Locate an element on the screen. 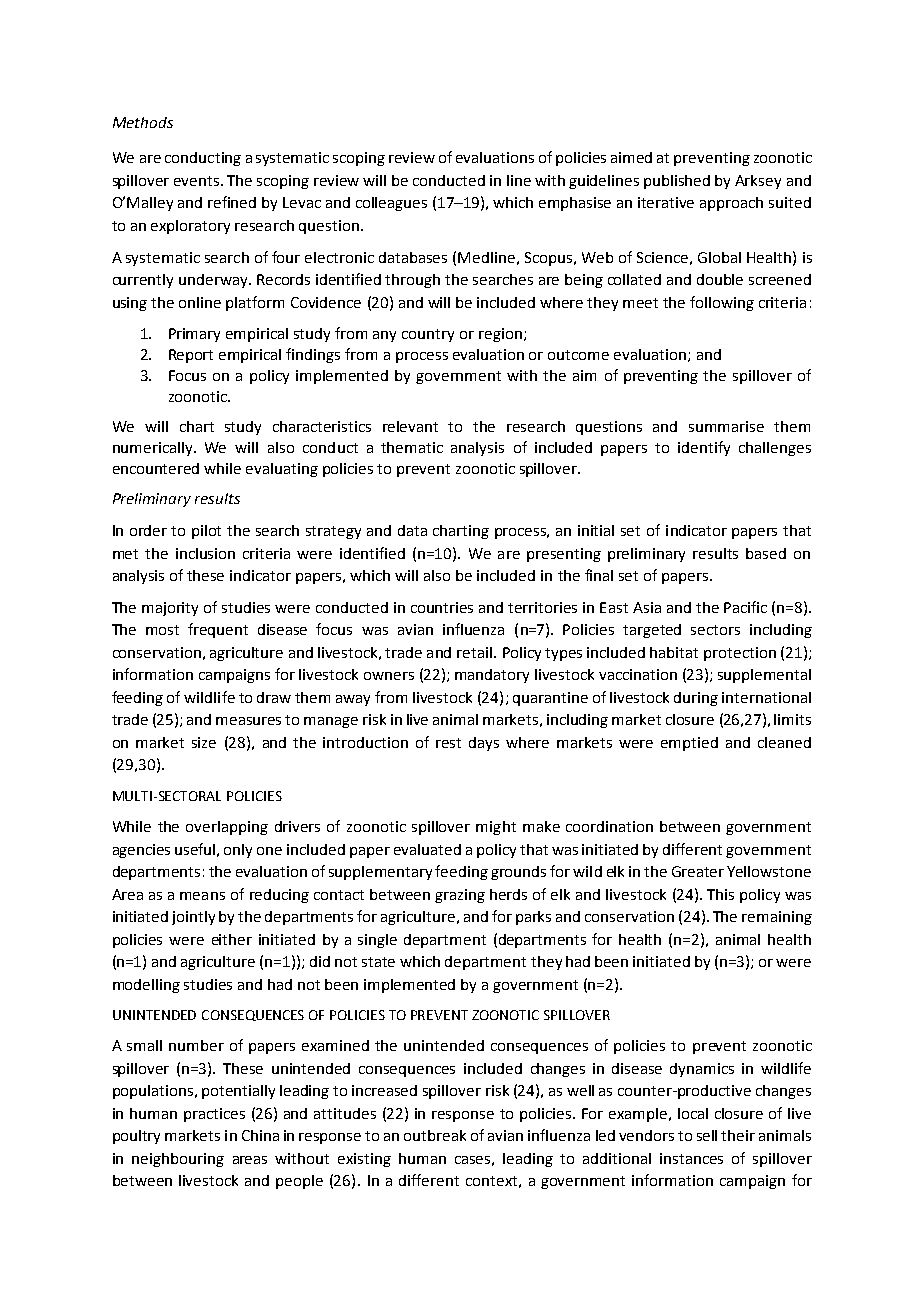  neighbouring is located at coordinates (178, 1160).
